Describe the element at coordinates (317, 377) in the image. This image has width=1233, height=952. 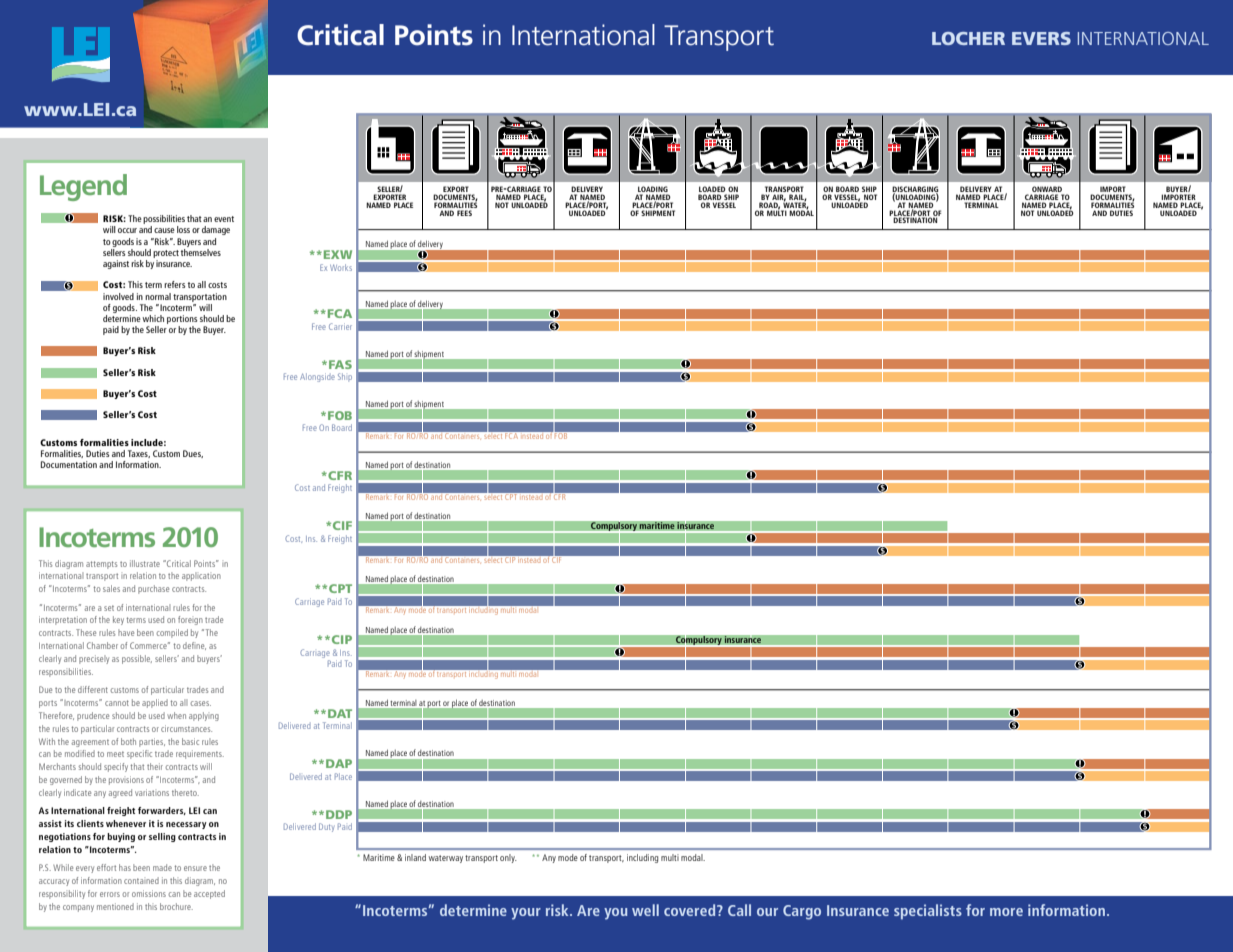
I see `Alongside` at that location.
